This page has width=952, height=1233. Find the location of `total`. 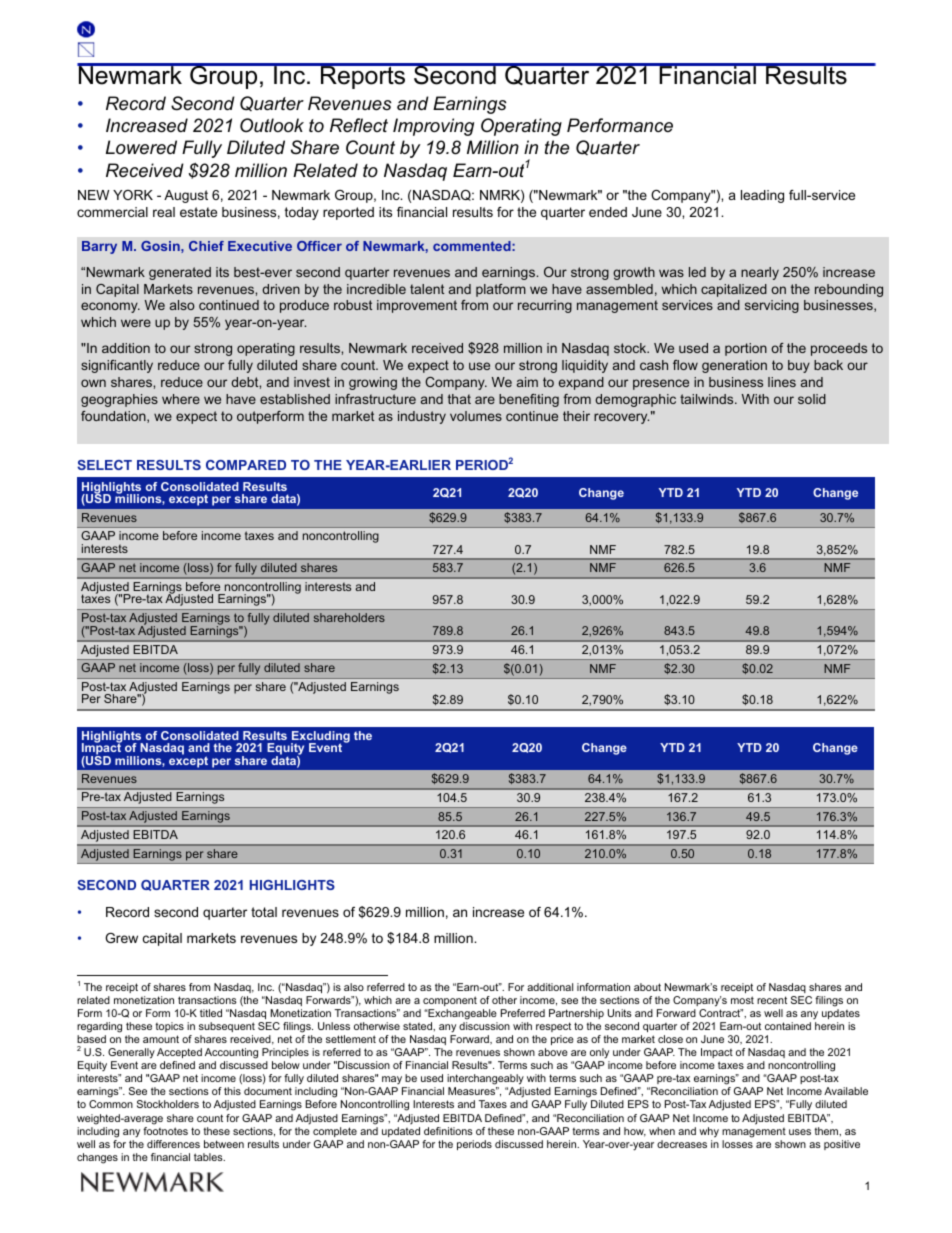

total is located at coordinates (264, 912).
